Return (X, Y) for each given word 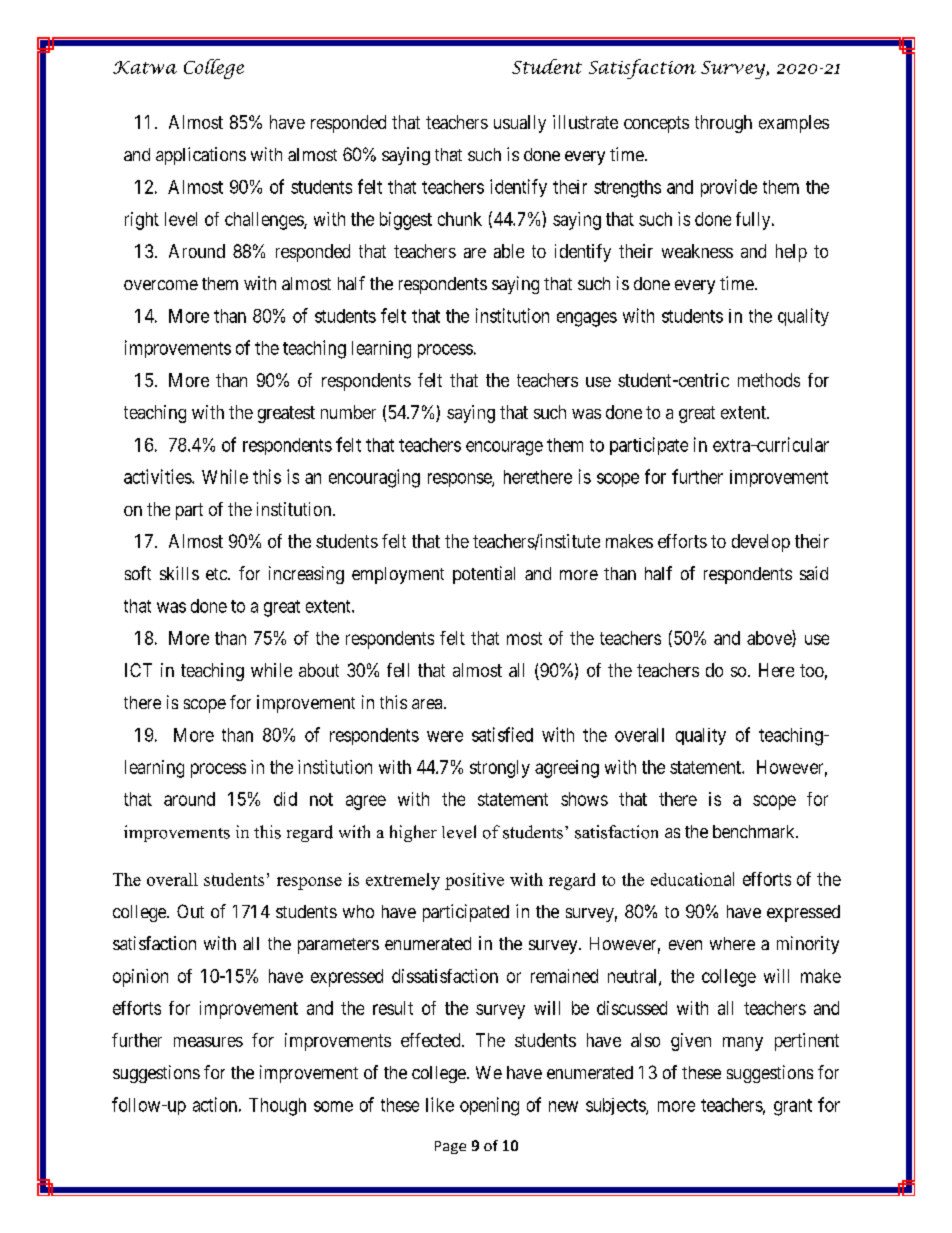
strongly (500, 769)
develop (761, 543)
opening (489, 1106)
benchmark (755, 831)
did (285, 799)
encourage (504, 448)
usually (520, 124)
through (723, 124)
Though (277, 1107)
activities (158, 476)
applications (201, 156)
